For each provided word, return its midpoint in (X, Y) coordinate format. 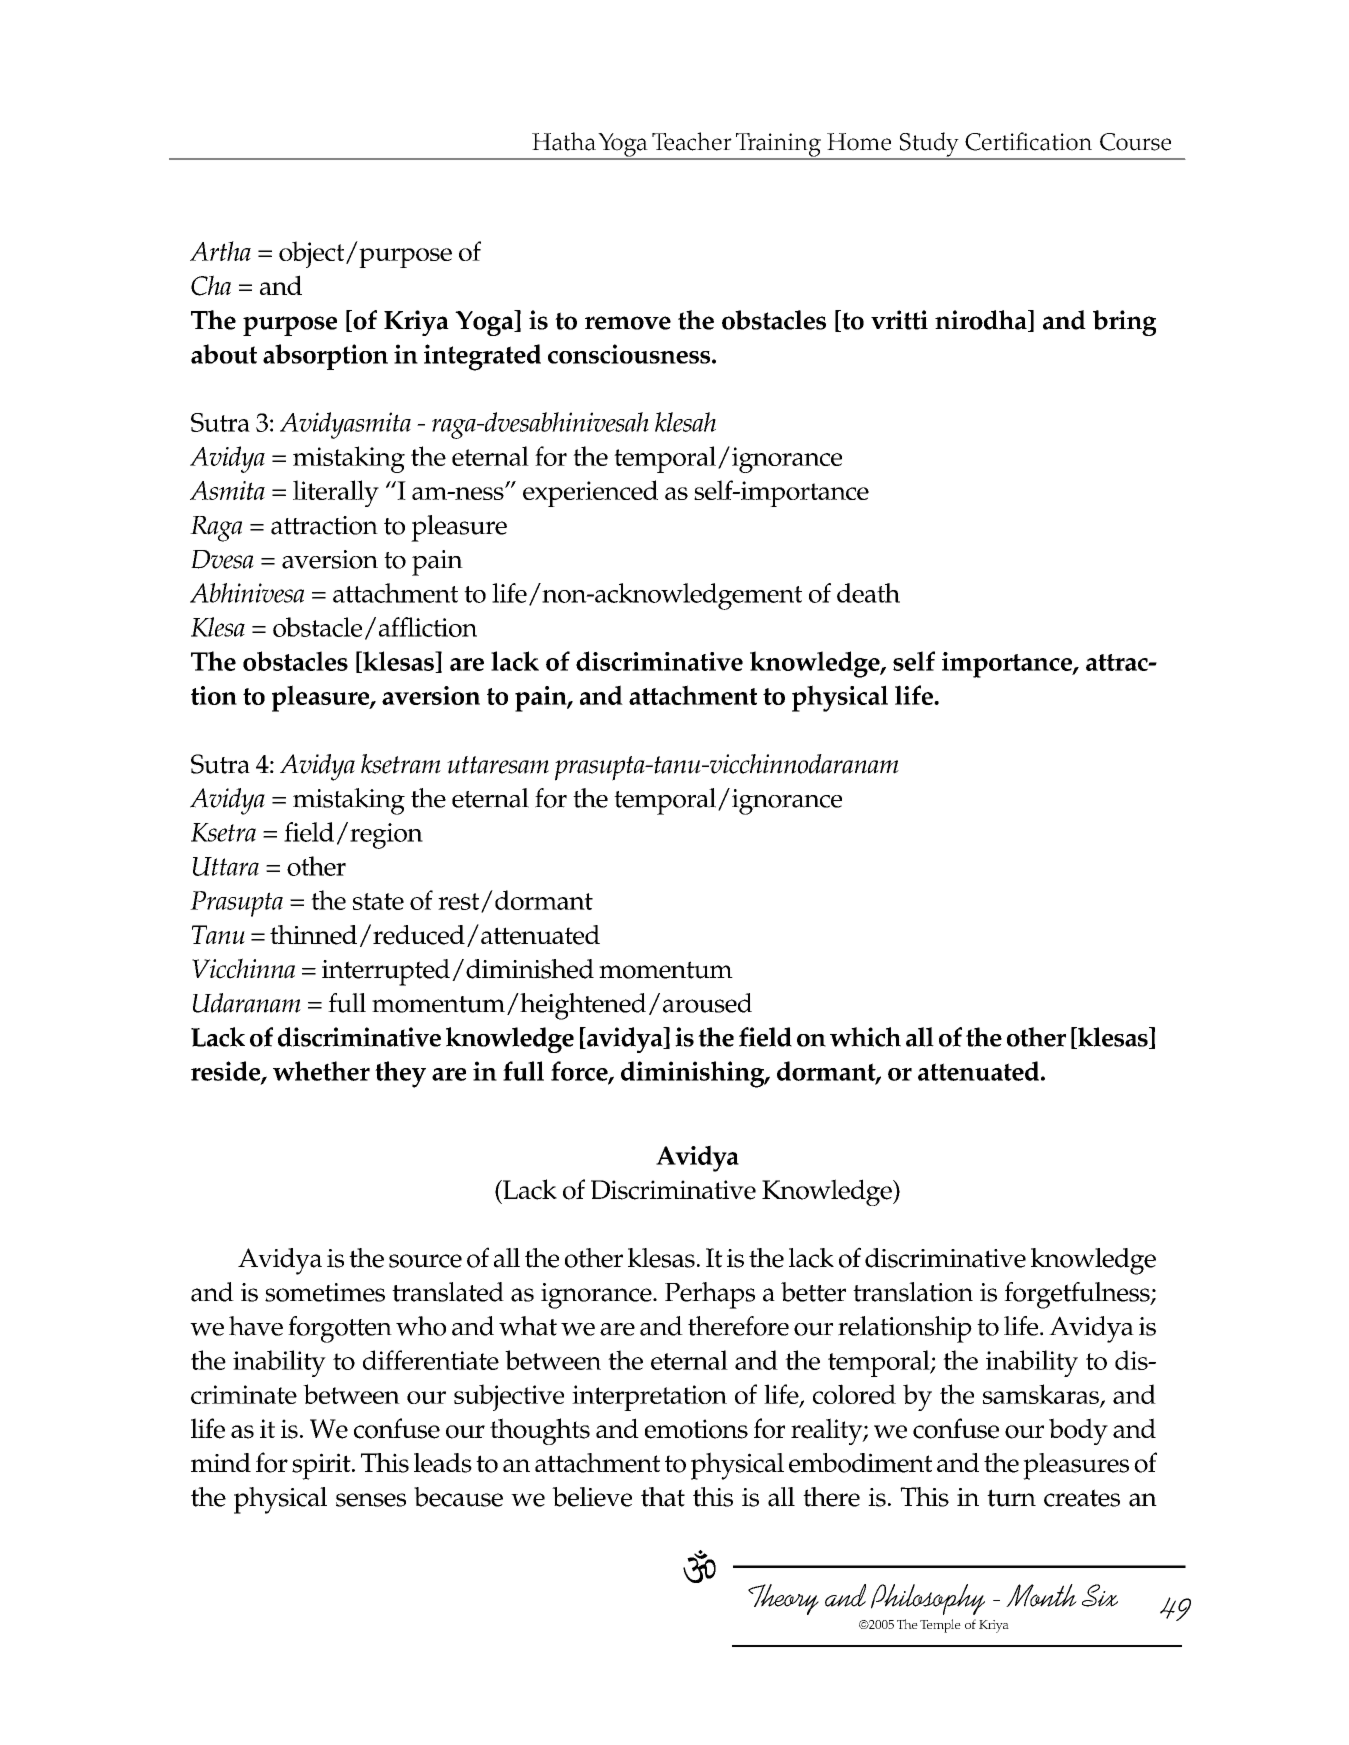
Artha (220, 251)
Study (929, 145)
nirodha (982, 321)
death (868, 593)
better (813, 1292)
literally (336, 493)
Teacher (692, 141)
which (865, 1037)
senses (371, 1500)
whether (321, 1071)
